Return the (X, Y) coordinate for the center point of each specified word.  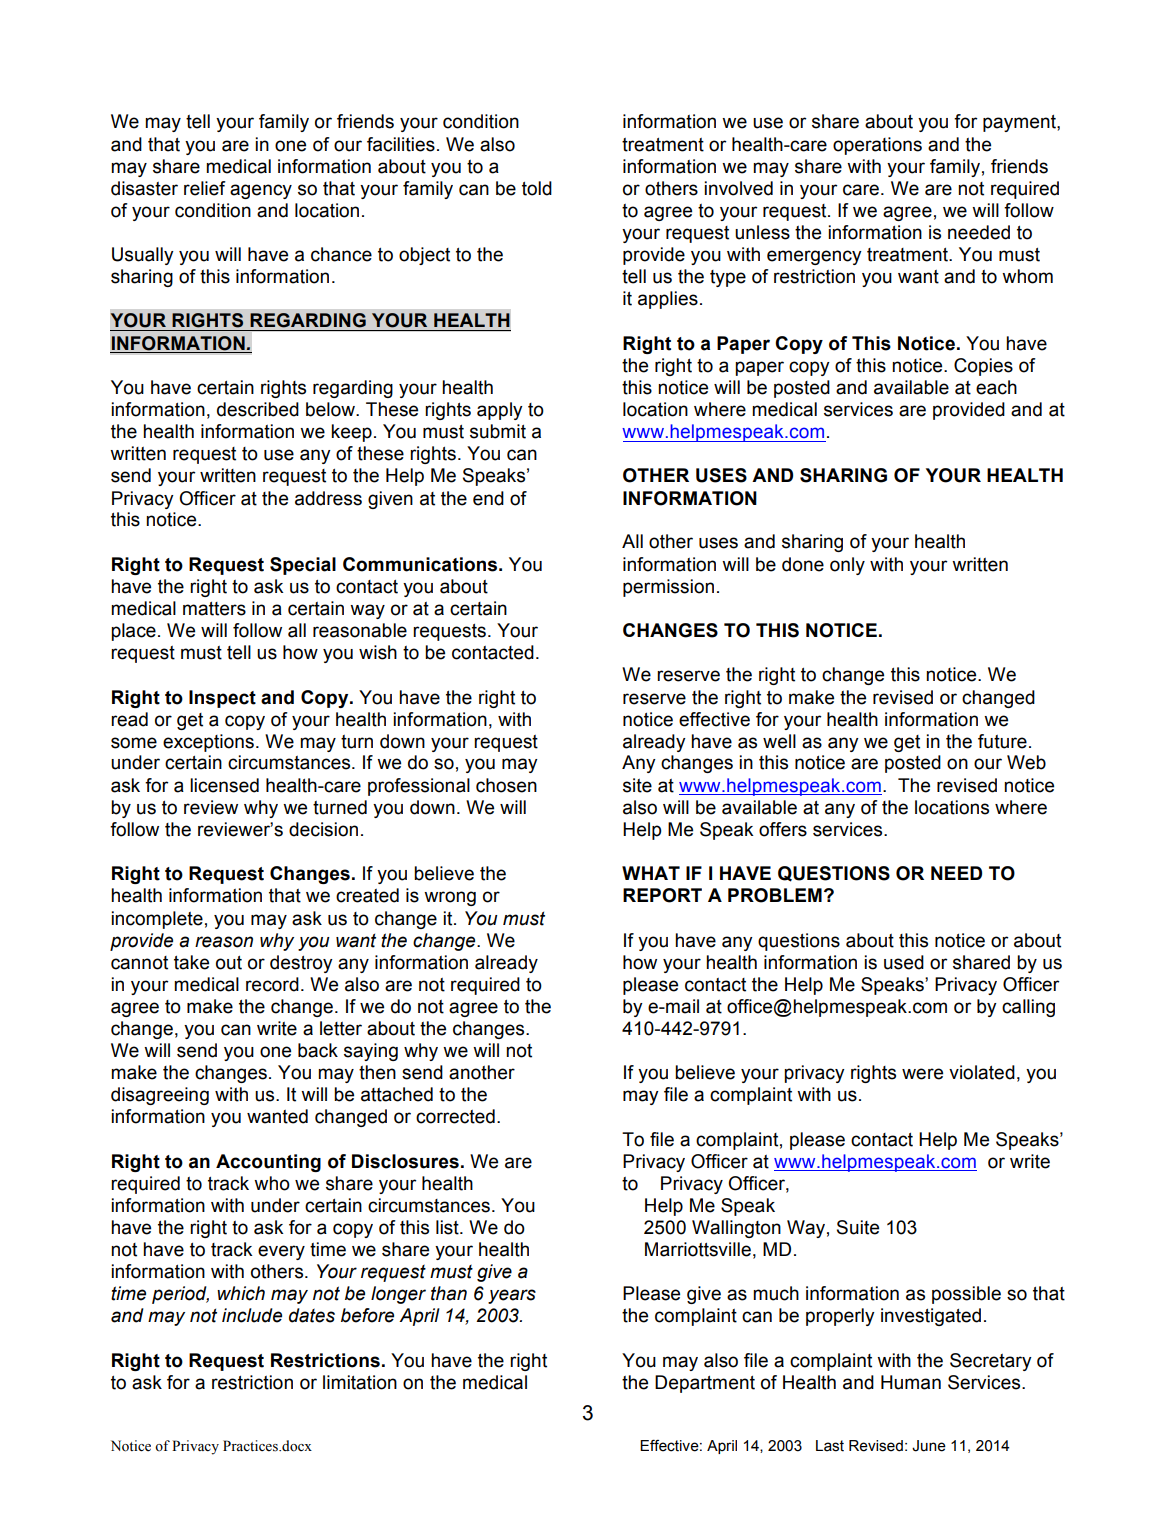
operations (877, 146)
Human (911, 1382)
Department (705, 1384)
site (637, 785)
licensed (224, 785)
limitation (360, 1382)
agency (261, 191)
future (1002, 741)
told (537, 188)
